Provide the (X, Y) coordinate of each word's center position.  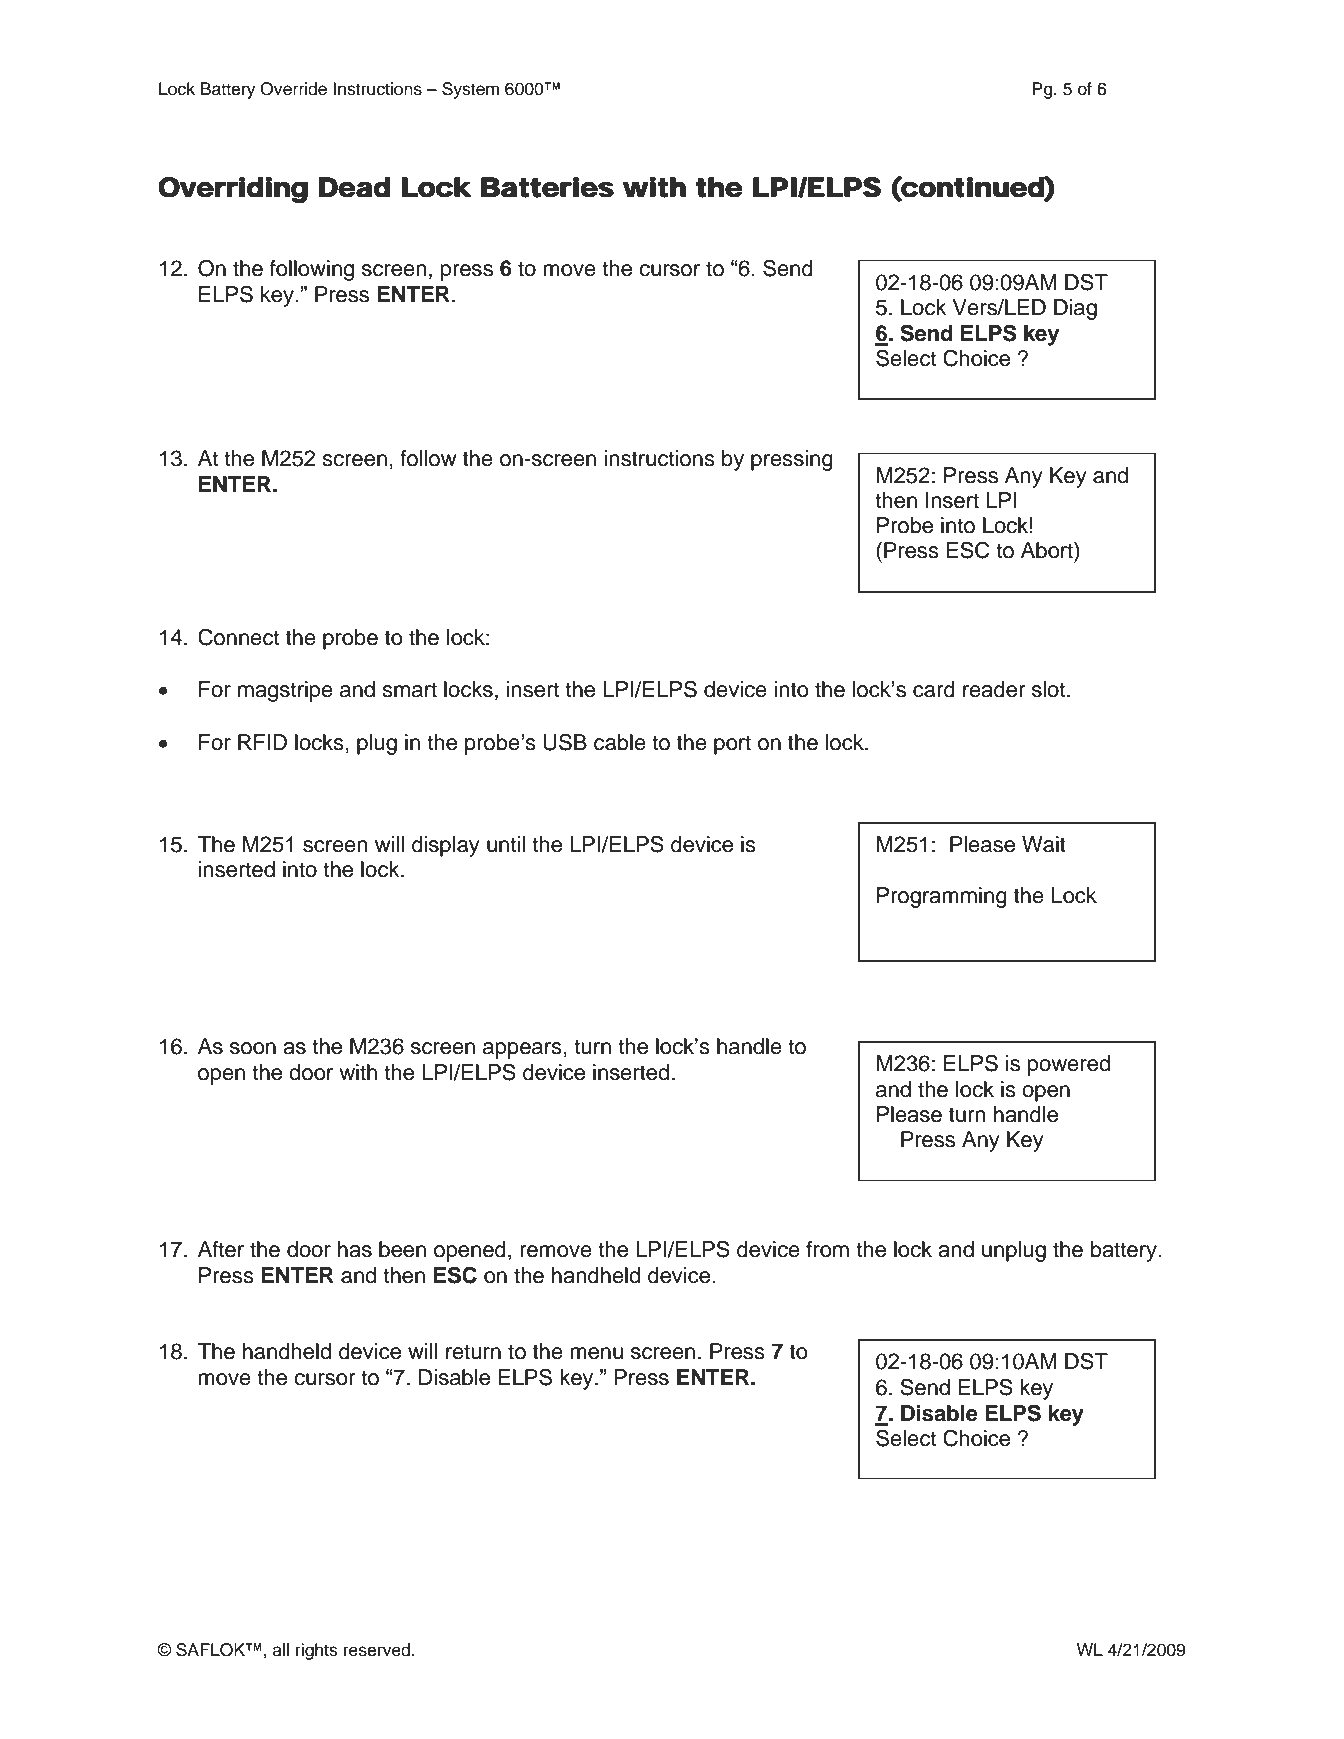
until (506, 844)
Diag (1075, 309)
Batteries (547, 187)
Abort (1048, 550)
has (355, 1249)
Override (293, 89)
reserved (377, 1650)
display (446, 846)
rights (317, 1651)
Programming (942, 897)
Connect (238, 637)
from (827, 1249)
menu (596, 1353)
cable (620, 742)
